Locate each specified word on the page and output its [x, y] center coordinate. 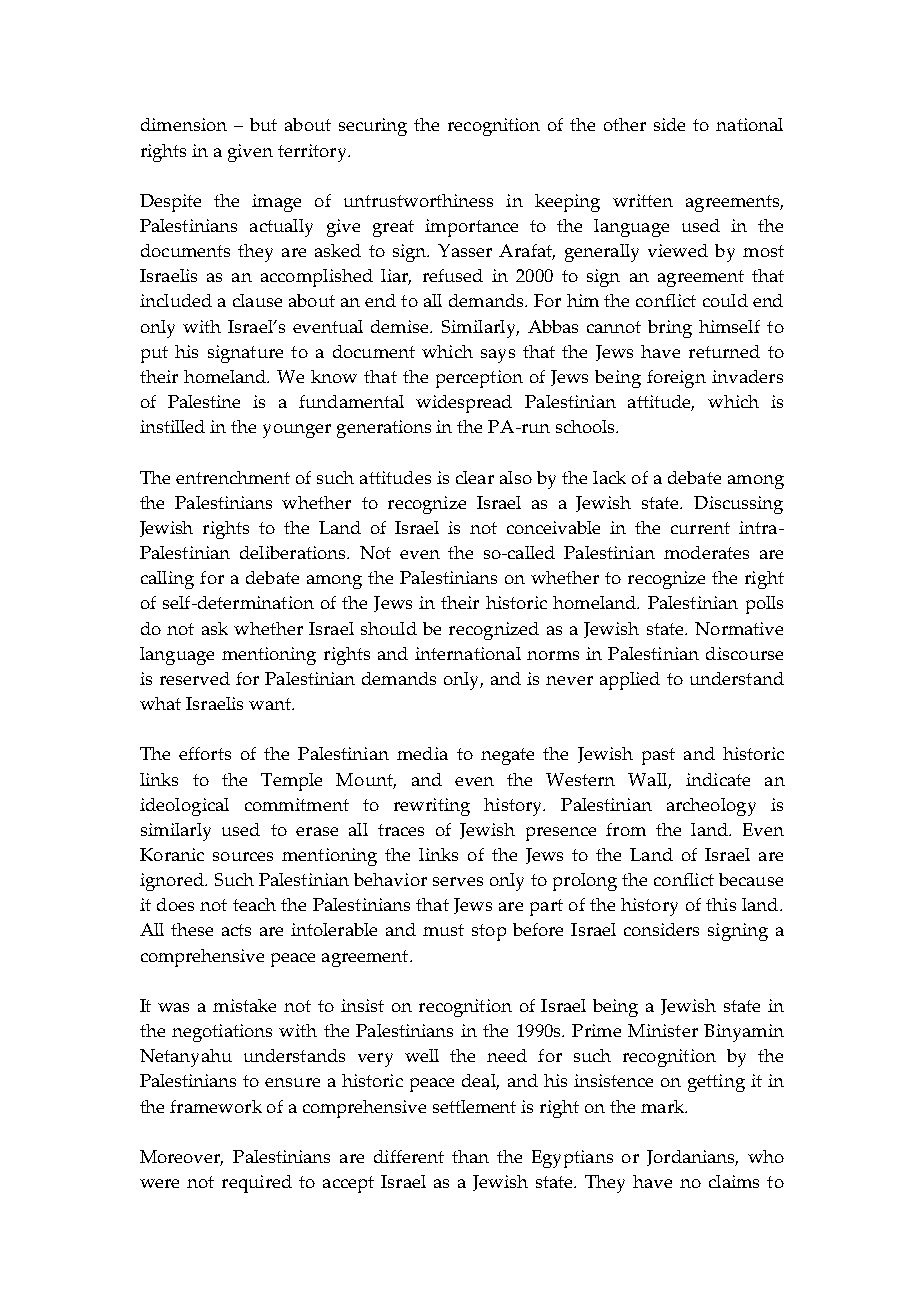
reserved [195, 678]
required [257, 1184]
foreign [676, 379]
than [470, 1156]
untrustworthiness [418, 200]
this [721, 904]
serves [458, 881]
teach [254, 904]
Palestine [204, 401]
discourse [744, 653]
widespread [464, 404]
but [263, 124]
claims [734, 1181]
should [389, 628]
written [643, 200]
